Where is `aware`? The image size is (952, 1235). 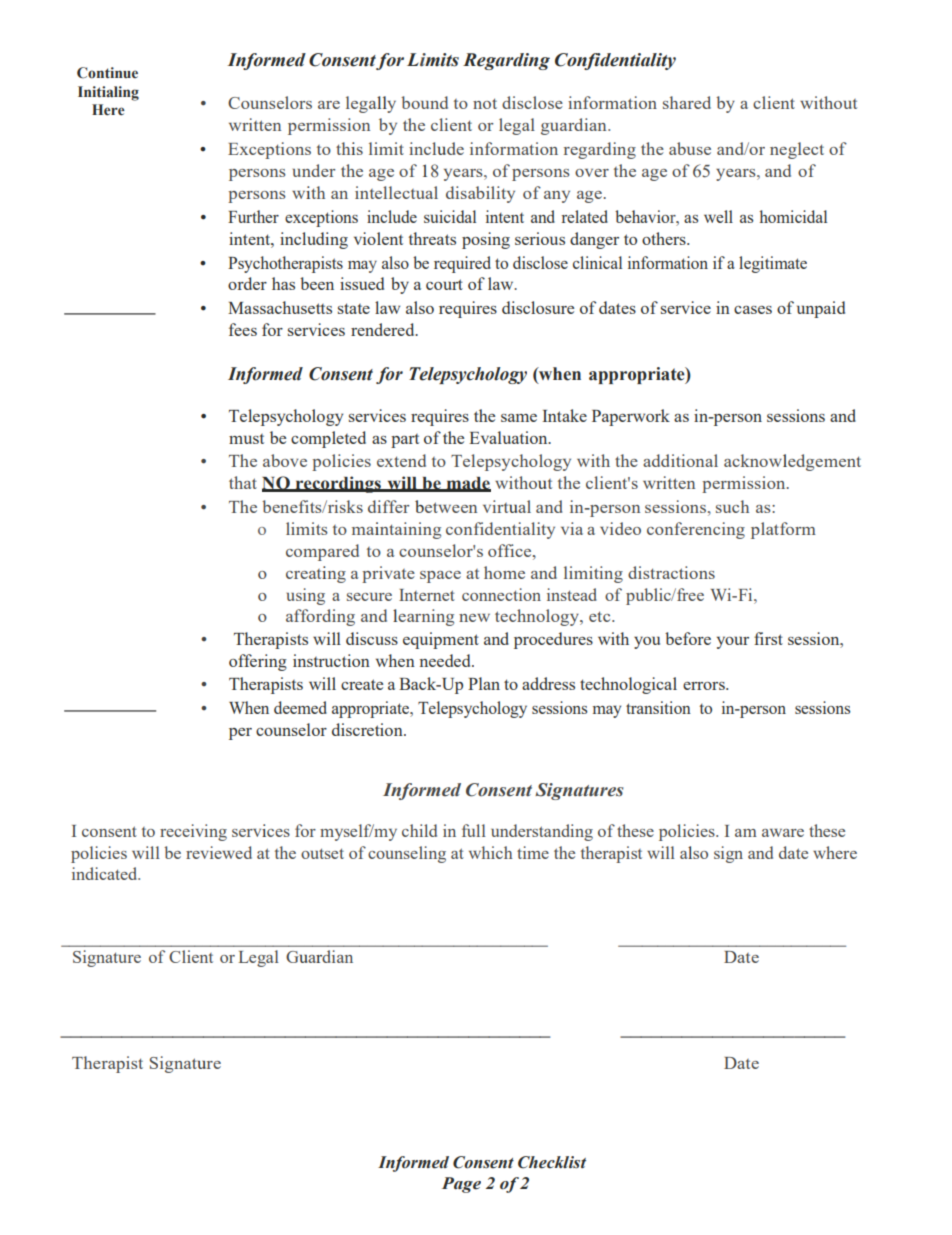
aware is located at coordinates (783, 833).
